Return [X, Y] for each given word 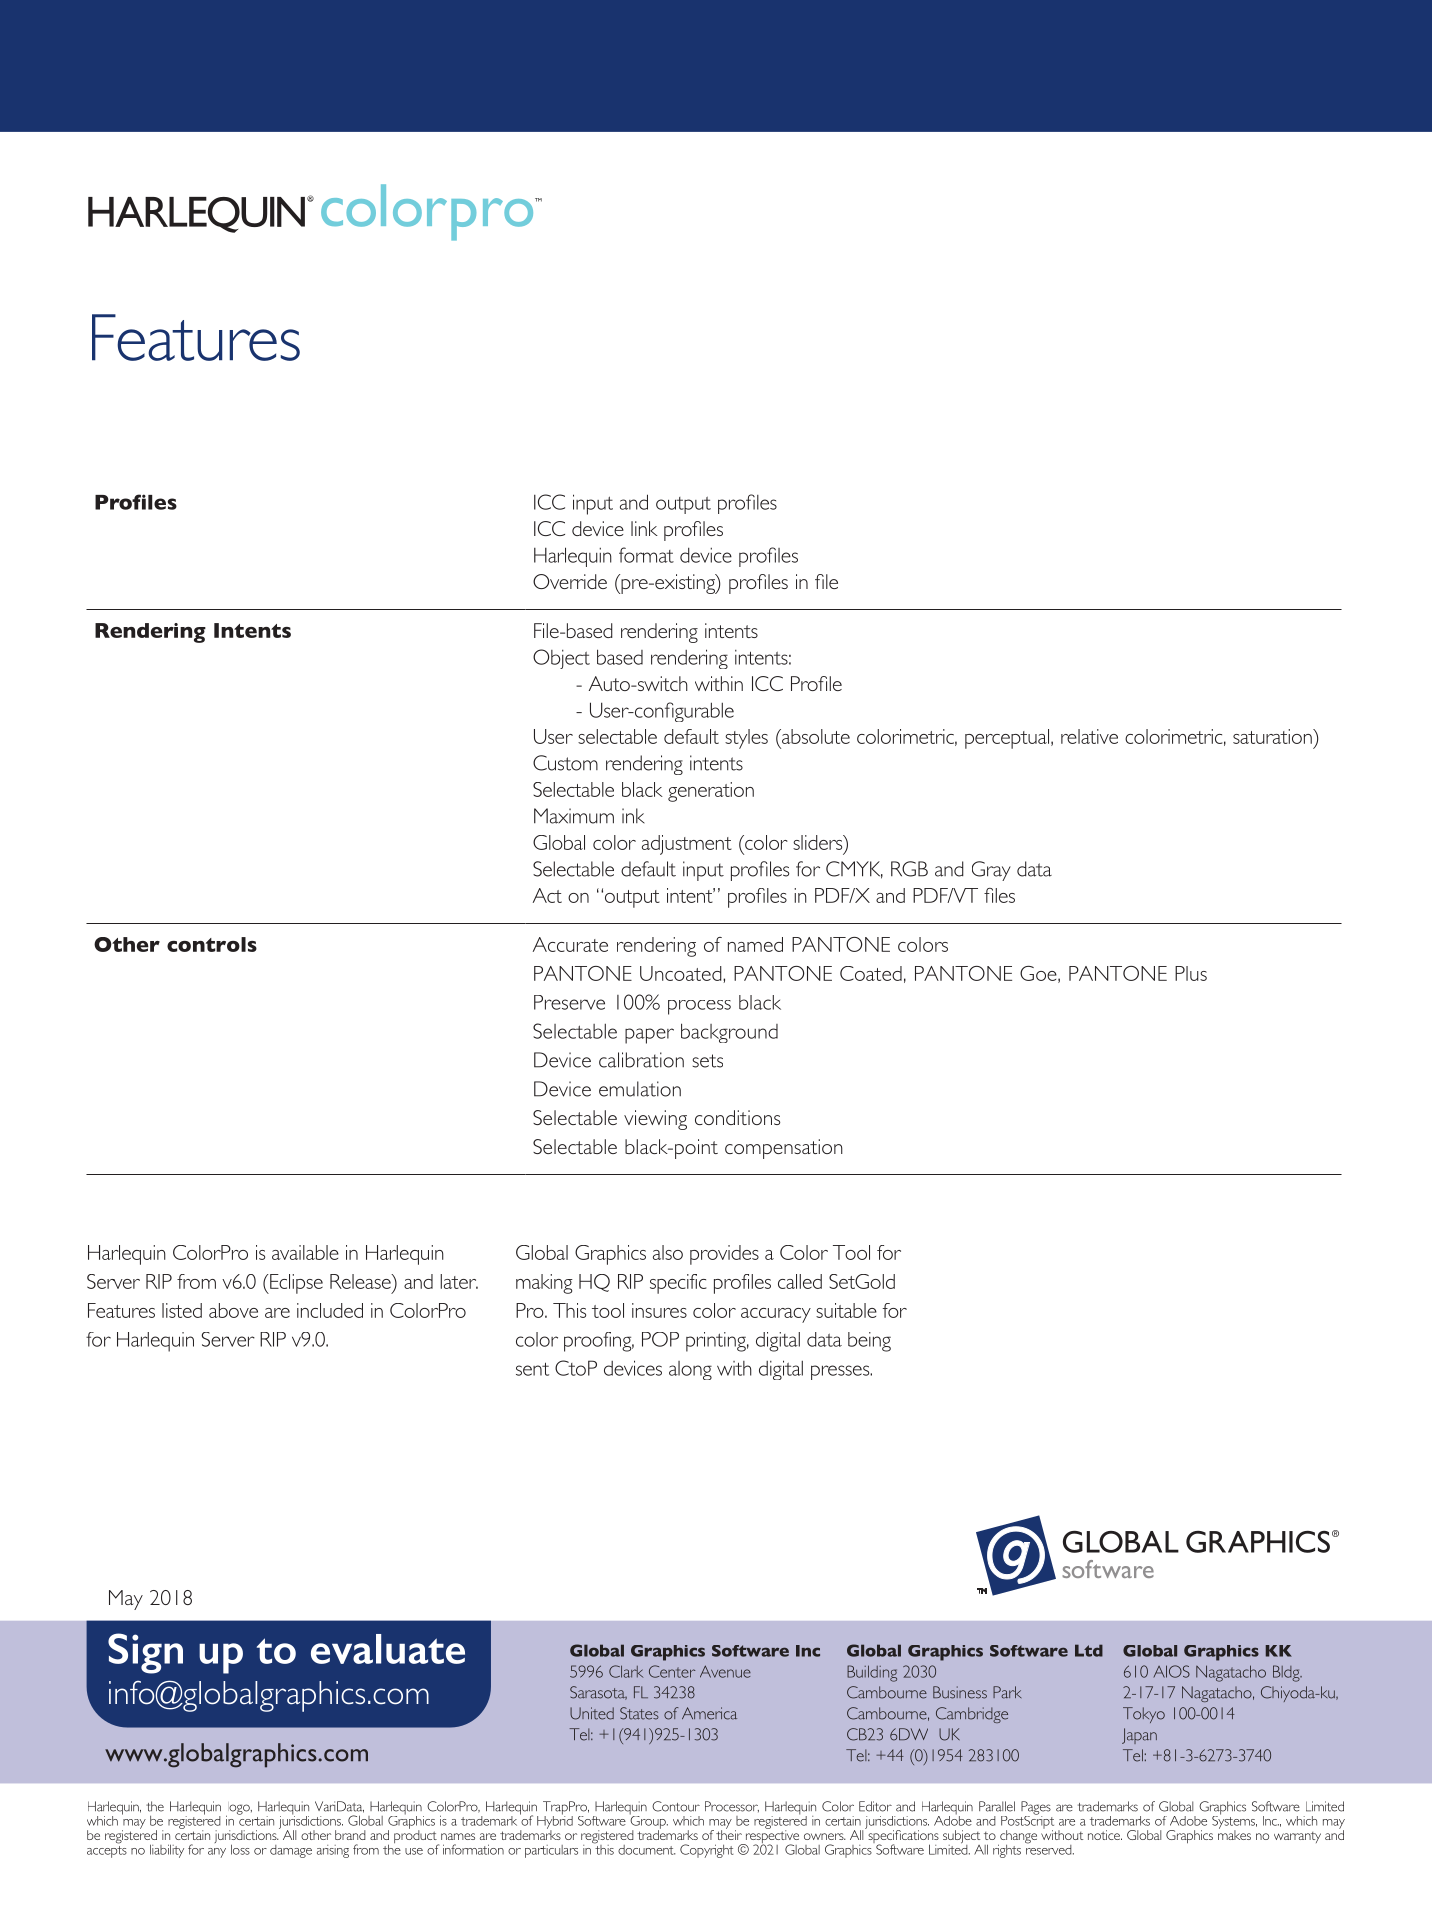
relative [1089, 736]
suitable [846, 1310]
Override [570, 581]
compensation [784, 1149]
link [644, 528]
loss [240, 1849]
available [305, 1252]
